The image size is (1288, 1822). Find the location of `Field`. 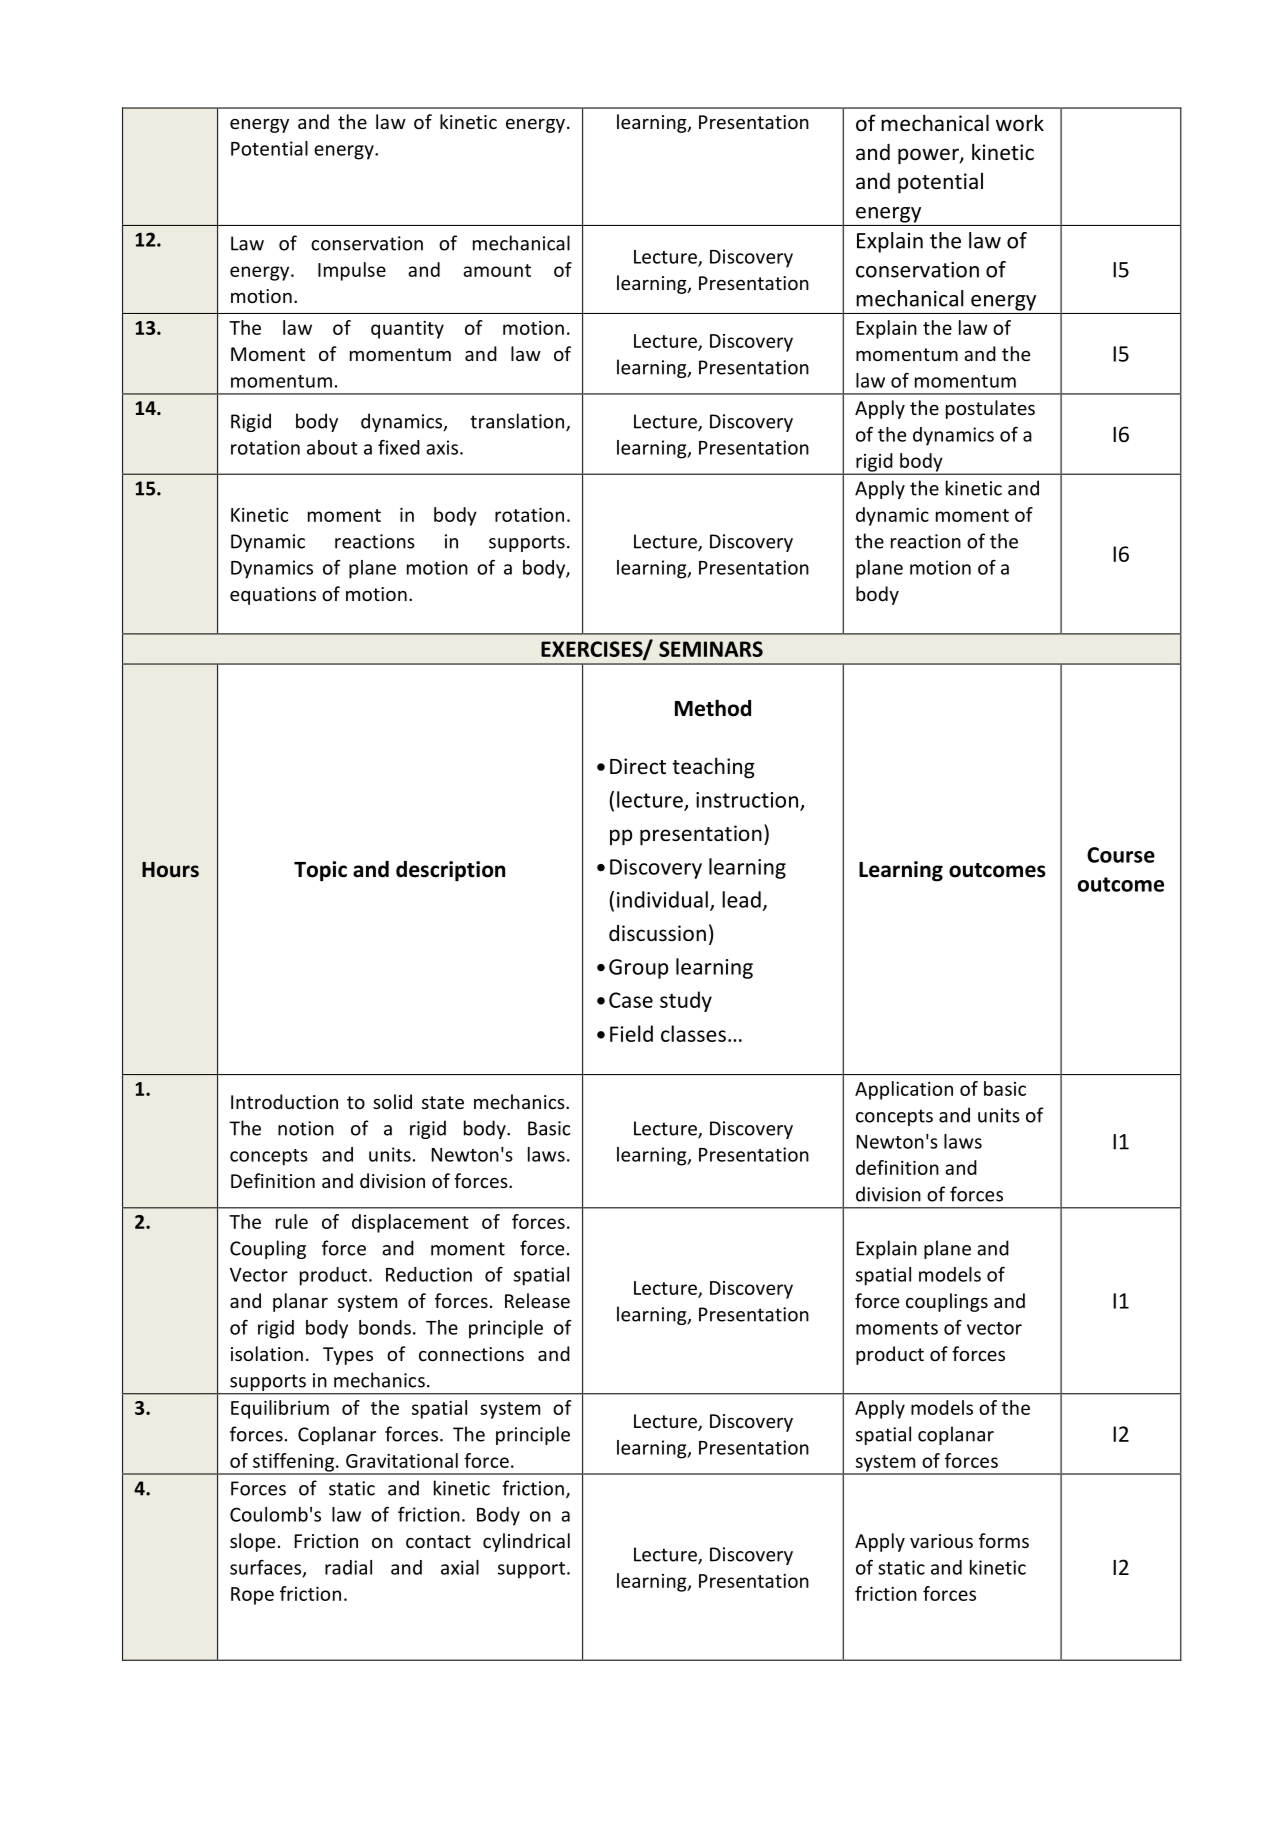

Field is located at coordinates (631, 1033).
